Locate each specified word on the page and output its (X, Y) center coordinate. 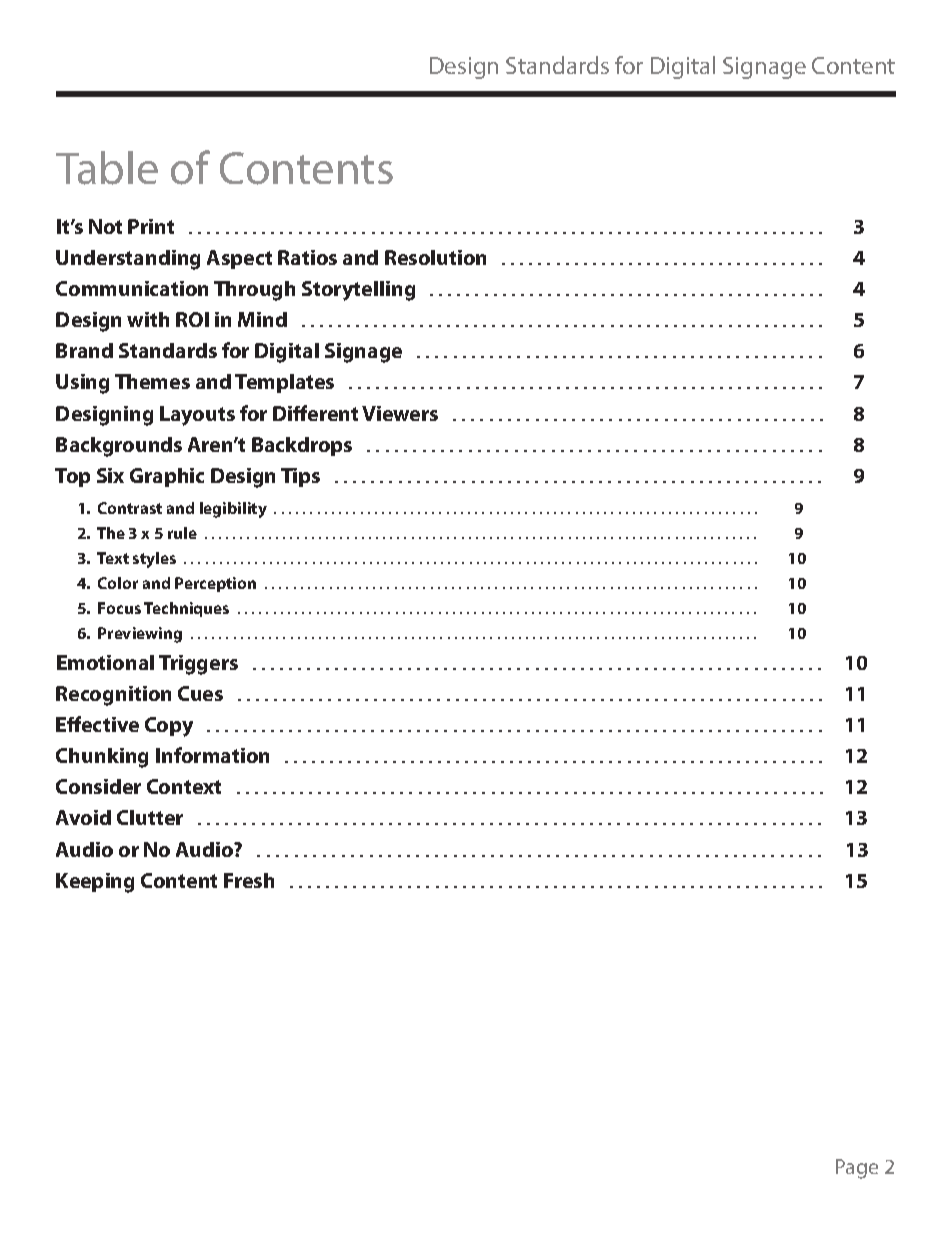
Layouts (197, 416)
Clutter (150, 817)
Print (151, 226)
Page (857, 1169)
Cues (200, 693)
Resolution (435, 257)
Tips (300, 477)
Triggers (198, 665)
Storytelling (358, 291)
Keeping (95, 883)
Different (315, 413)
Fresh (249, 880)
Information (212, 755)
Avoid (83, 817)
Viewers (400, 413)
